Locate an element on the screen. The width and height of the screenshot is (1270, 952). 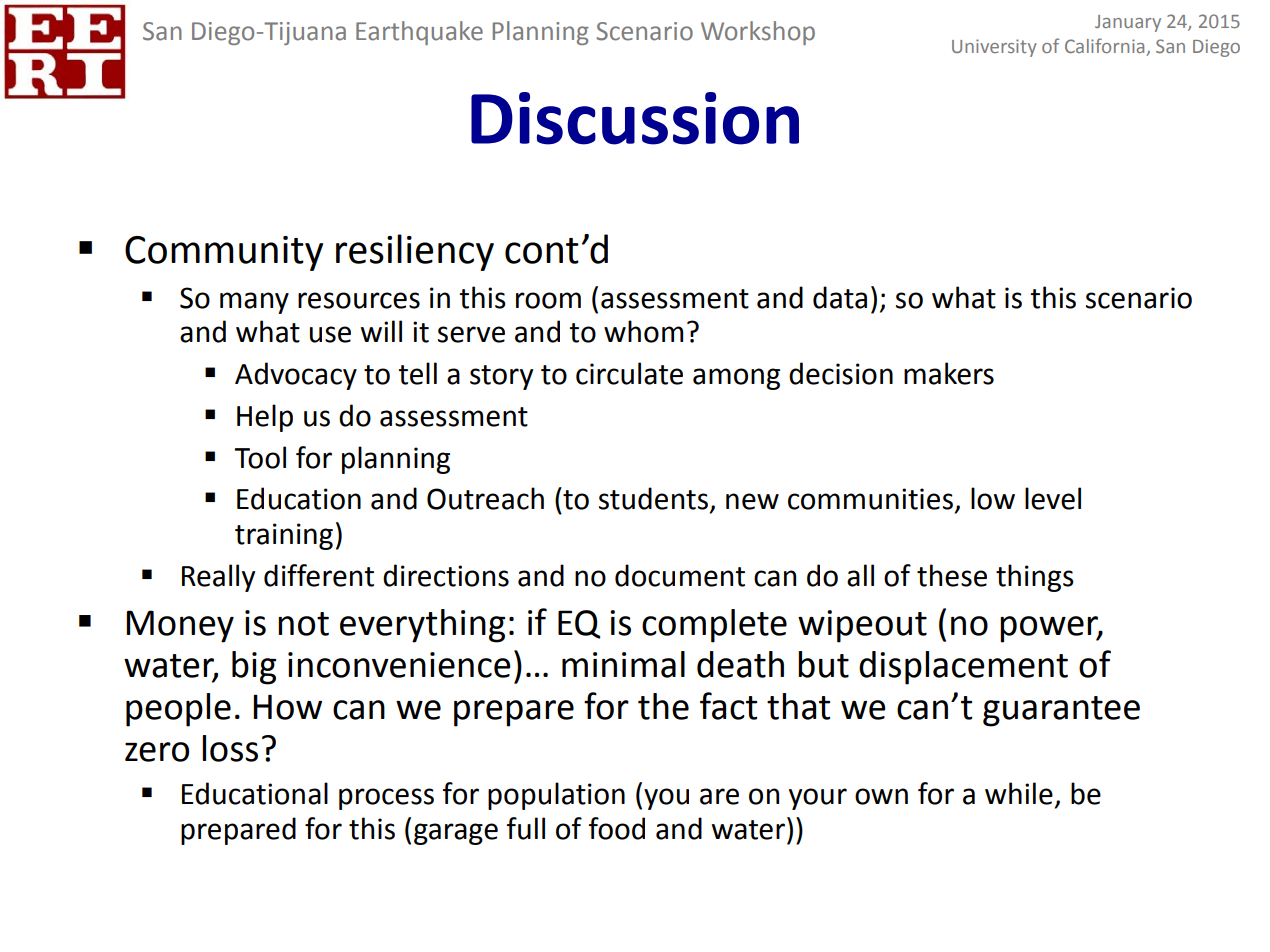
University is located at coordinates (994, 48).
